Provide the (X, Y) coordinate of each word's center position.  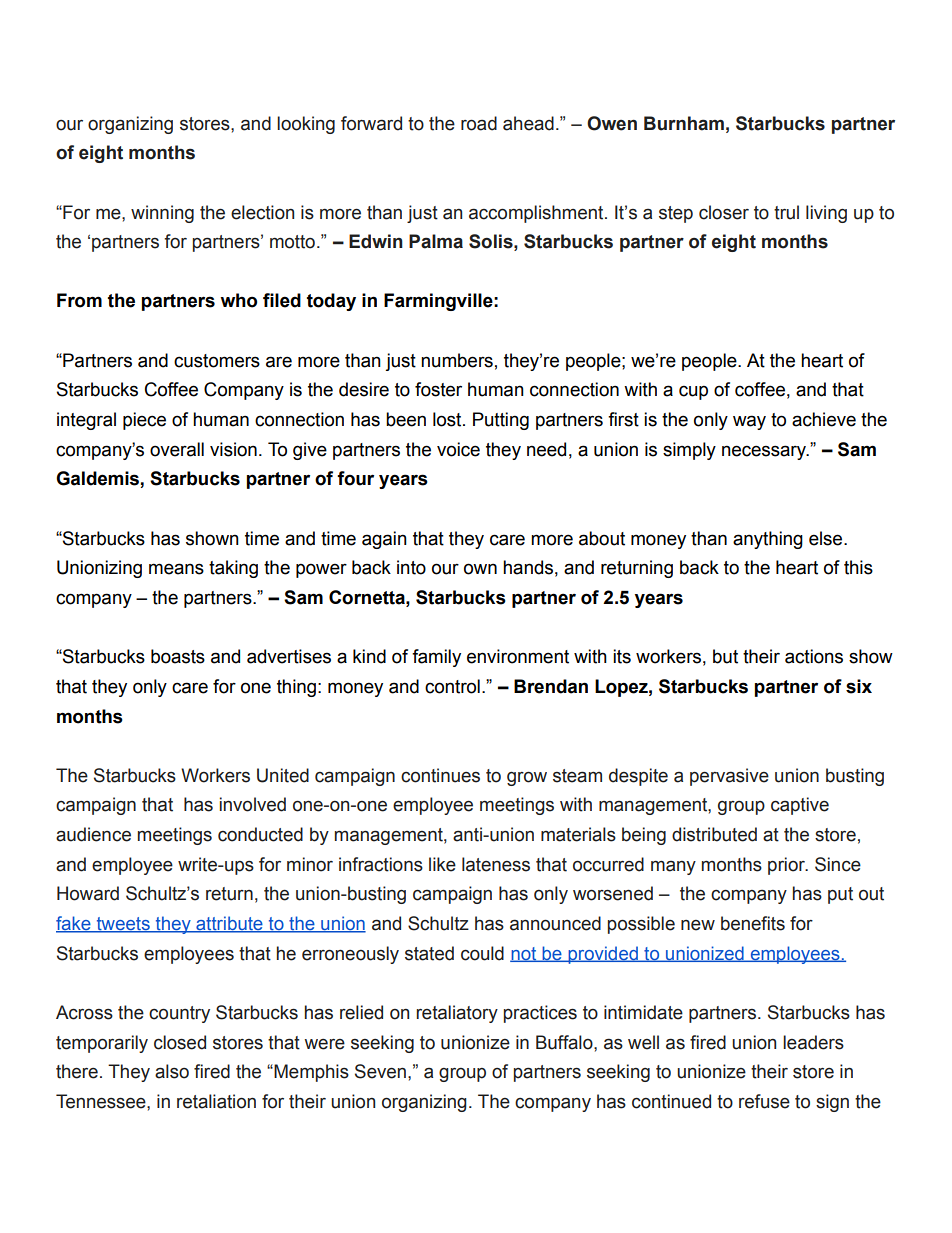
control (452, 686)
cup (693, 392)
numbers (457, 360)
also (172, 1071)
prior (787, 866)
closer (724, 212)
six (859, 686)
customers (217, 361)
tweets (123, 925)
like (442, 864)
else (827, 538)
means (176, 569)
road (479, 123)
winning (162, 214)
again (384, 540)
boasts (178, 656)
